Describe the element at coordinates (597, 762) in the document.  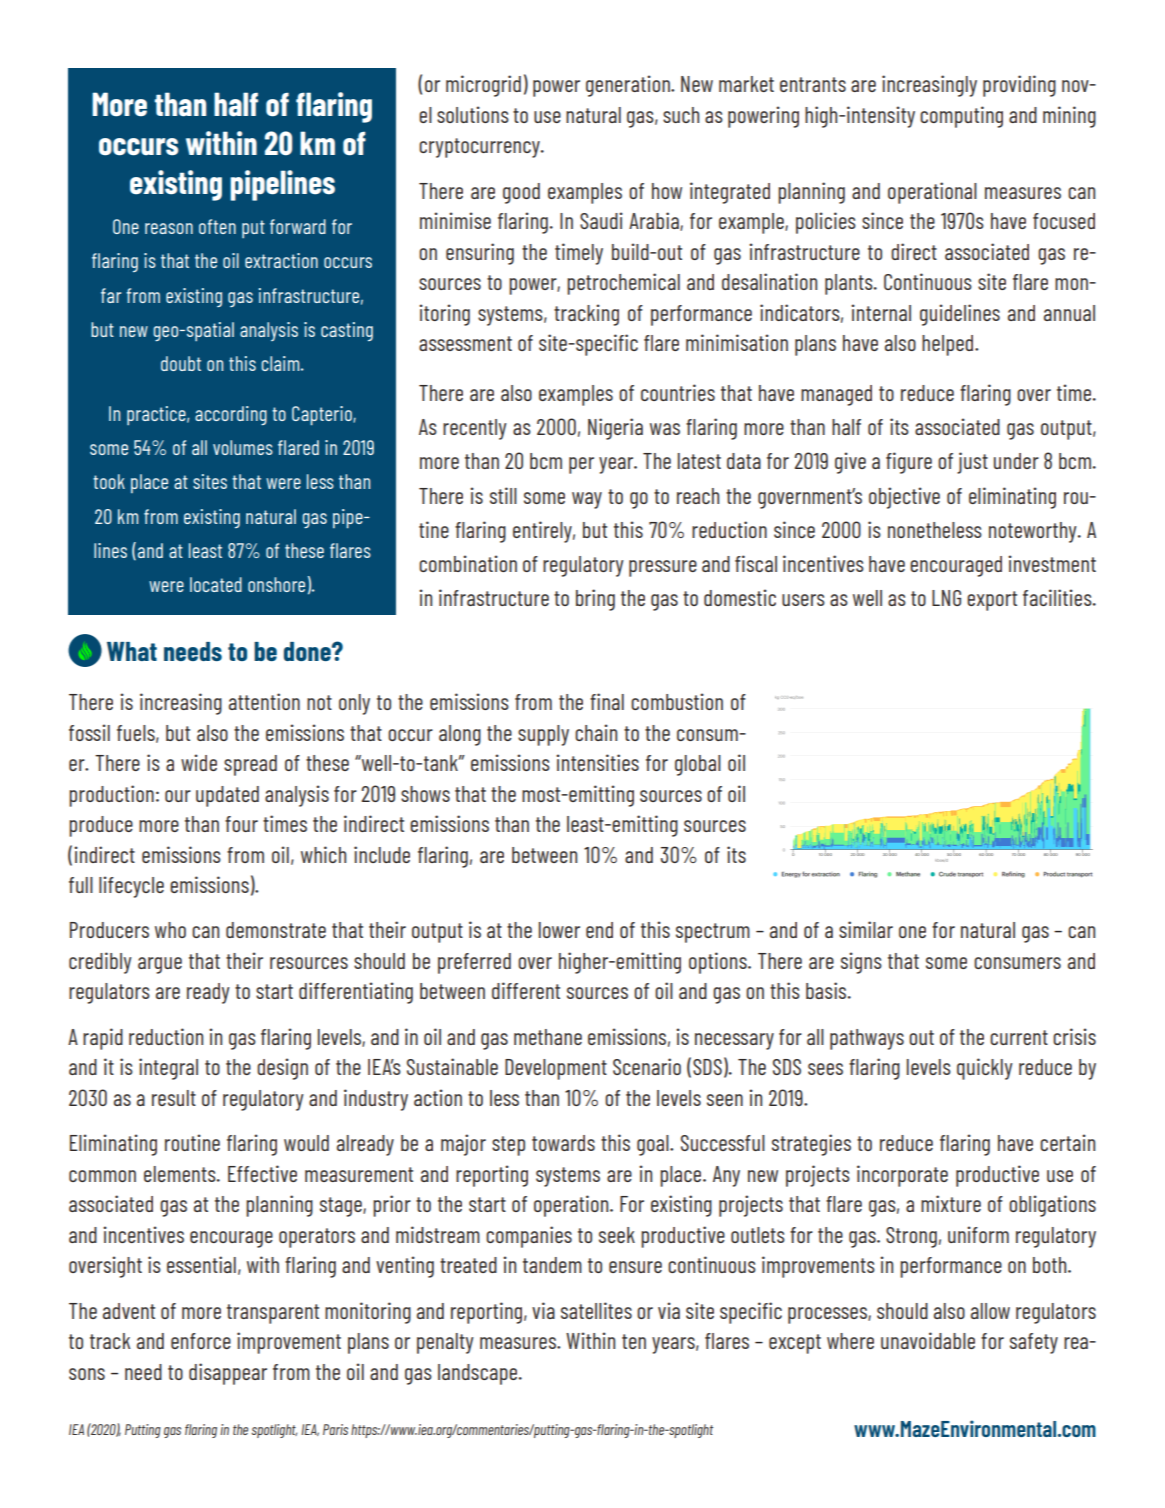
I see `intensities` at that location.
